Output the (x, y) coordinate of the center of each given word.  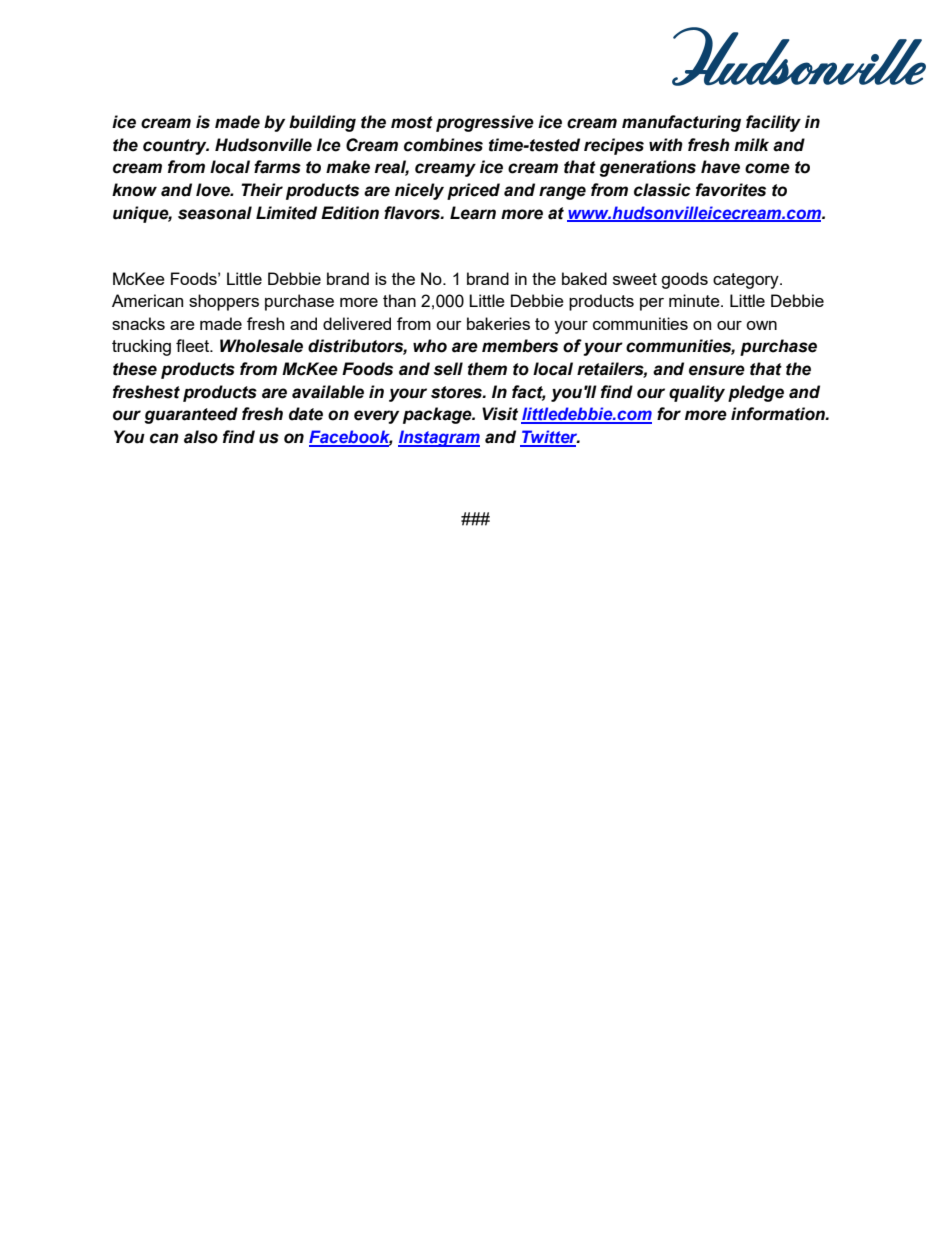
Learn (473, 213)
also (201, 437)
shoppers (224, 302)
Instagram (439, 438)
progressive (485, 123)
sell (448, 369)
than (399, 300)
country (176, 147)
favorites (731, 190)
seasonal (215, 213)
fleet (194, 345)
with (666, 145)
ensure (717, 370)
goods (684, 280)
